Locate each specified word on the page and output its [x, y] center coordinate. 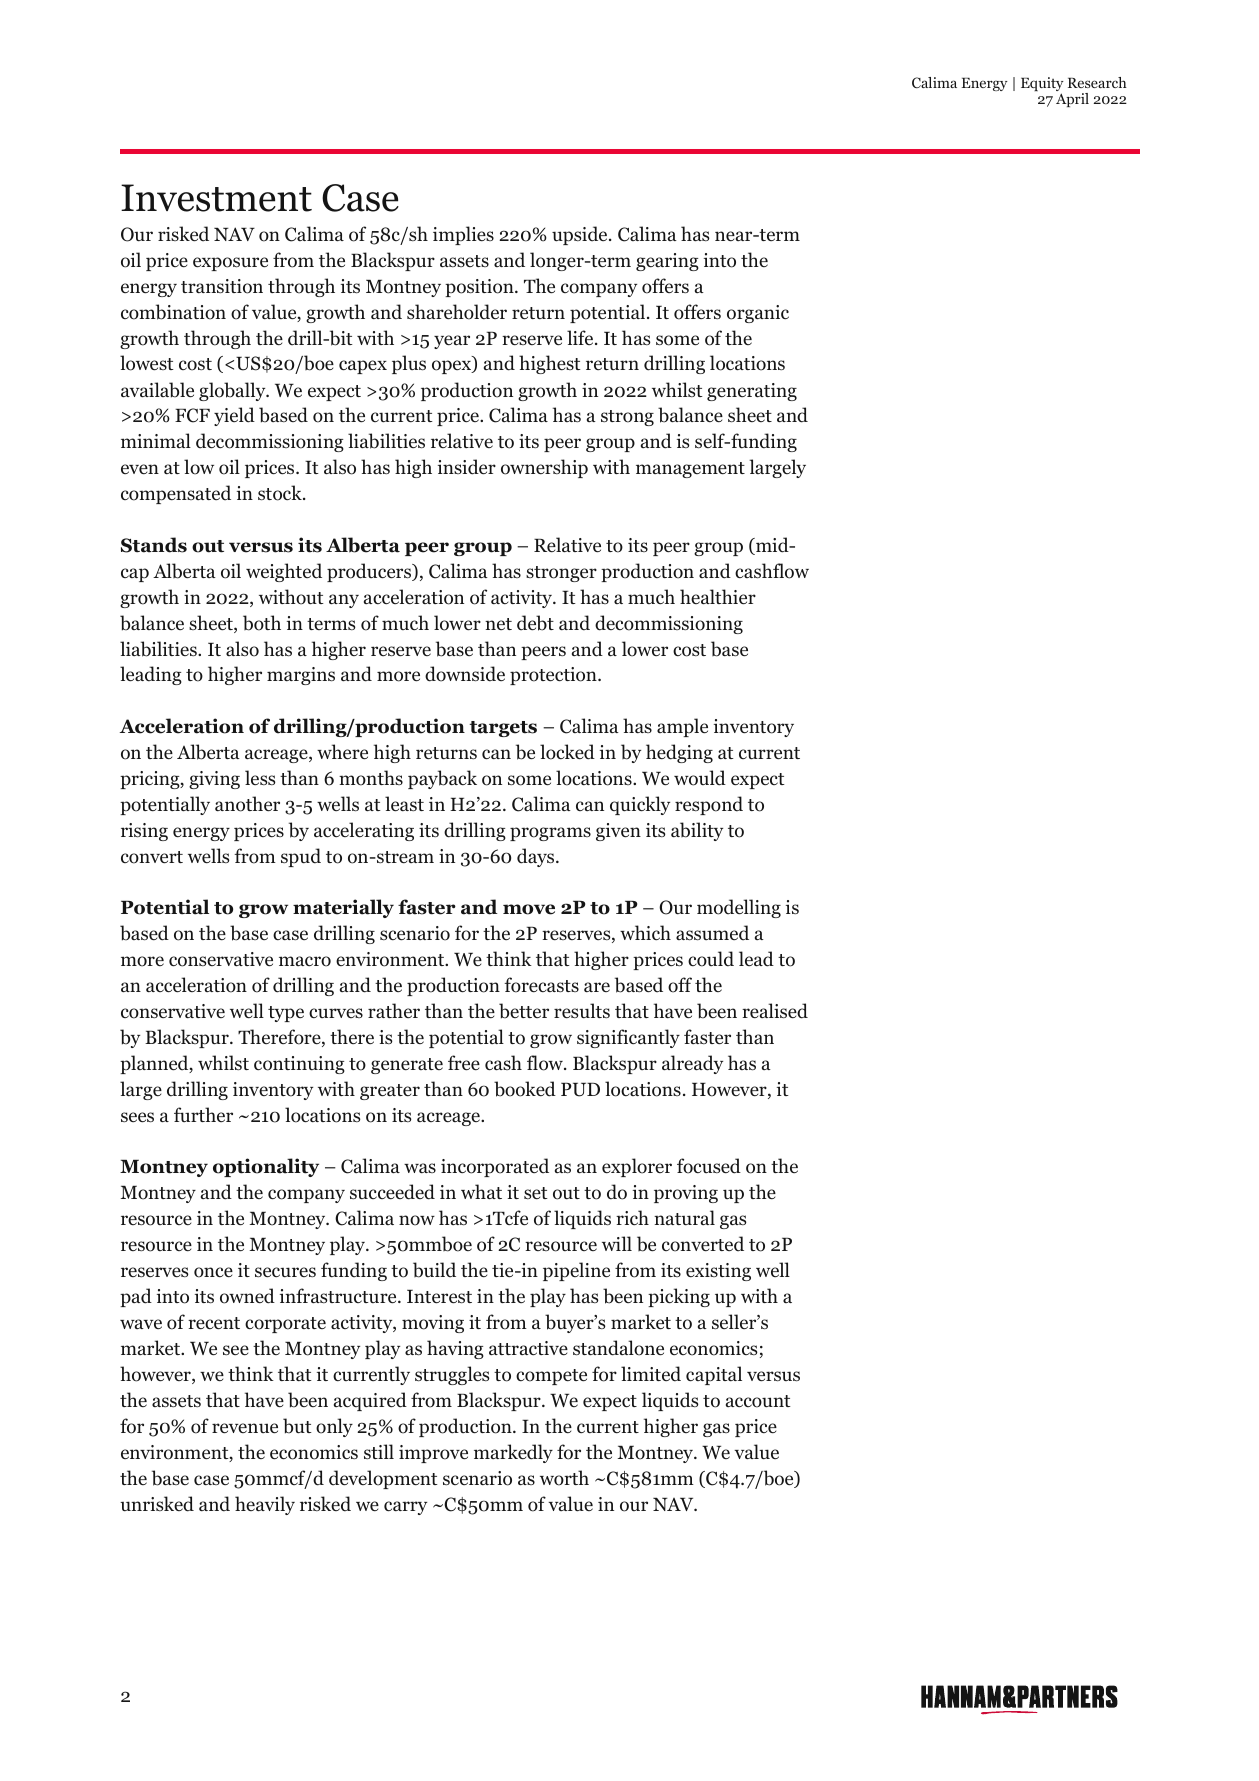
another [247, 804]
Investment [216, 198]
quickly [640, 805]
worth [564, 1478]
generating [752, 392]
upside [581, 235]
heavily [265, 1505]
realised [775, 1011]
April [1072, 100]
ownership [544, 468]
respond [709, 805]
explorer [637, 1167]
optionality [266, 1167]
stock [281, 493]
